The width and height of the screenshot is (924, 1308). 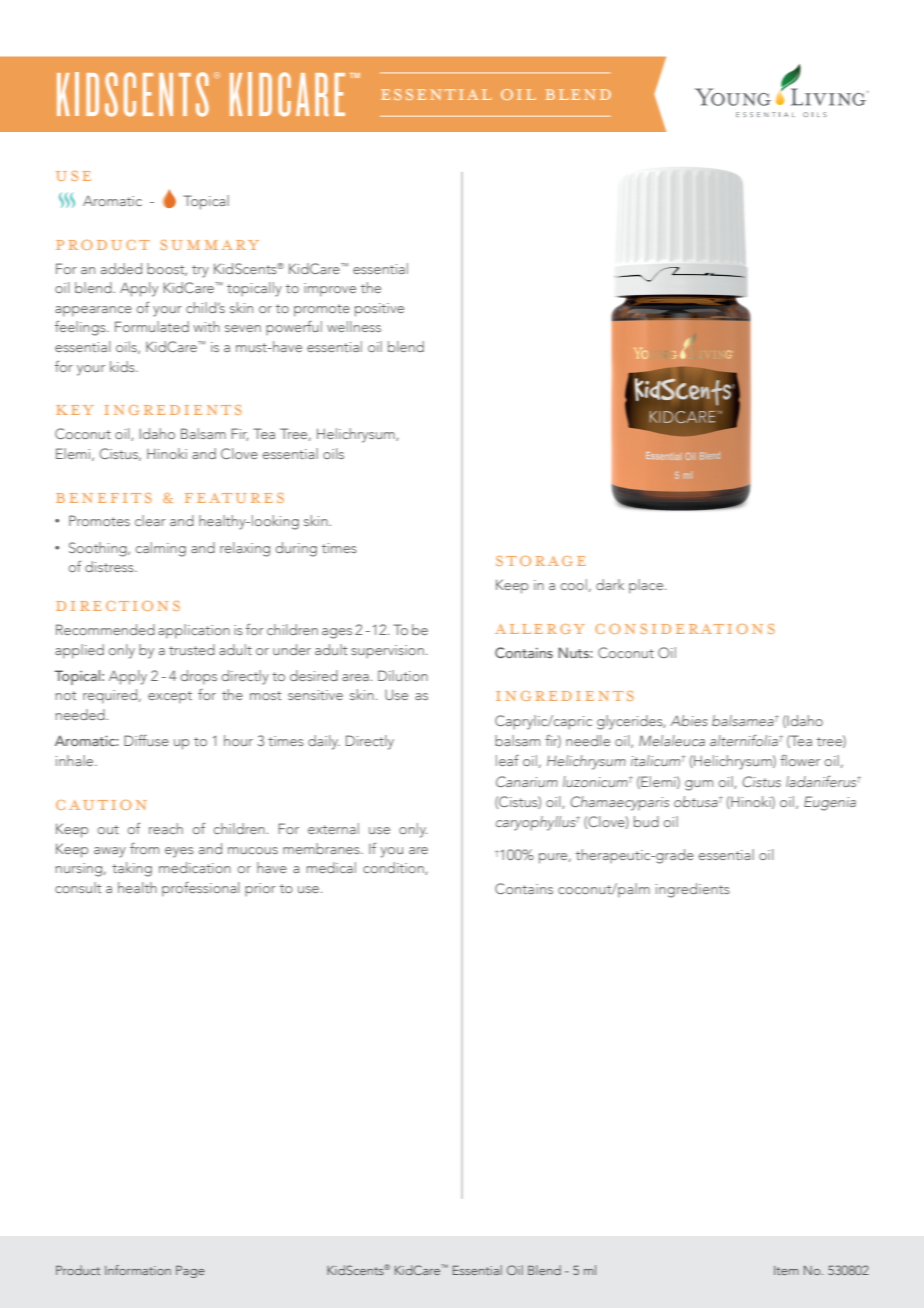 What do you see at coordinates (647, 586) in the screenshot?
I see `place` at bounding box center [647, 586].
